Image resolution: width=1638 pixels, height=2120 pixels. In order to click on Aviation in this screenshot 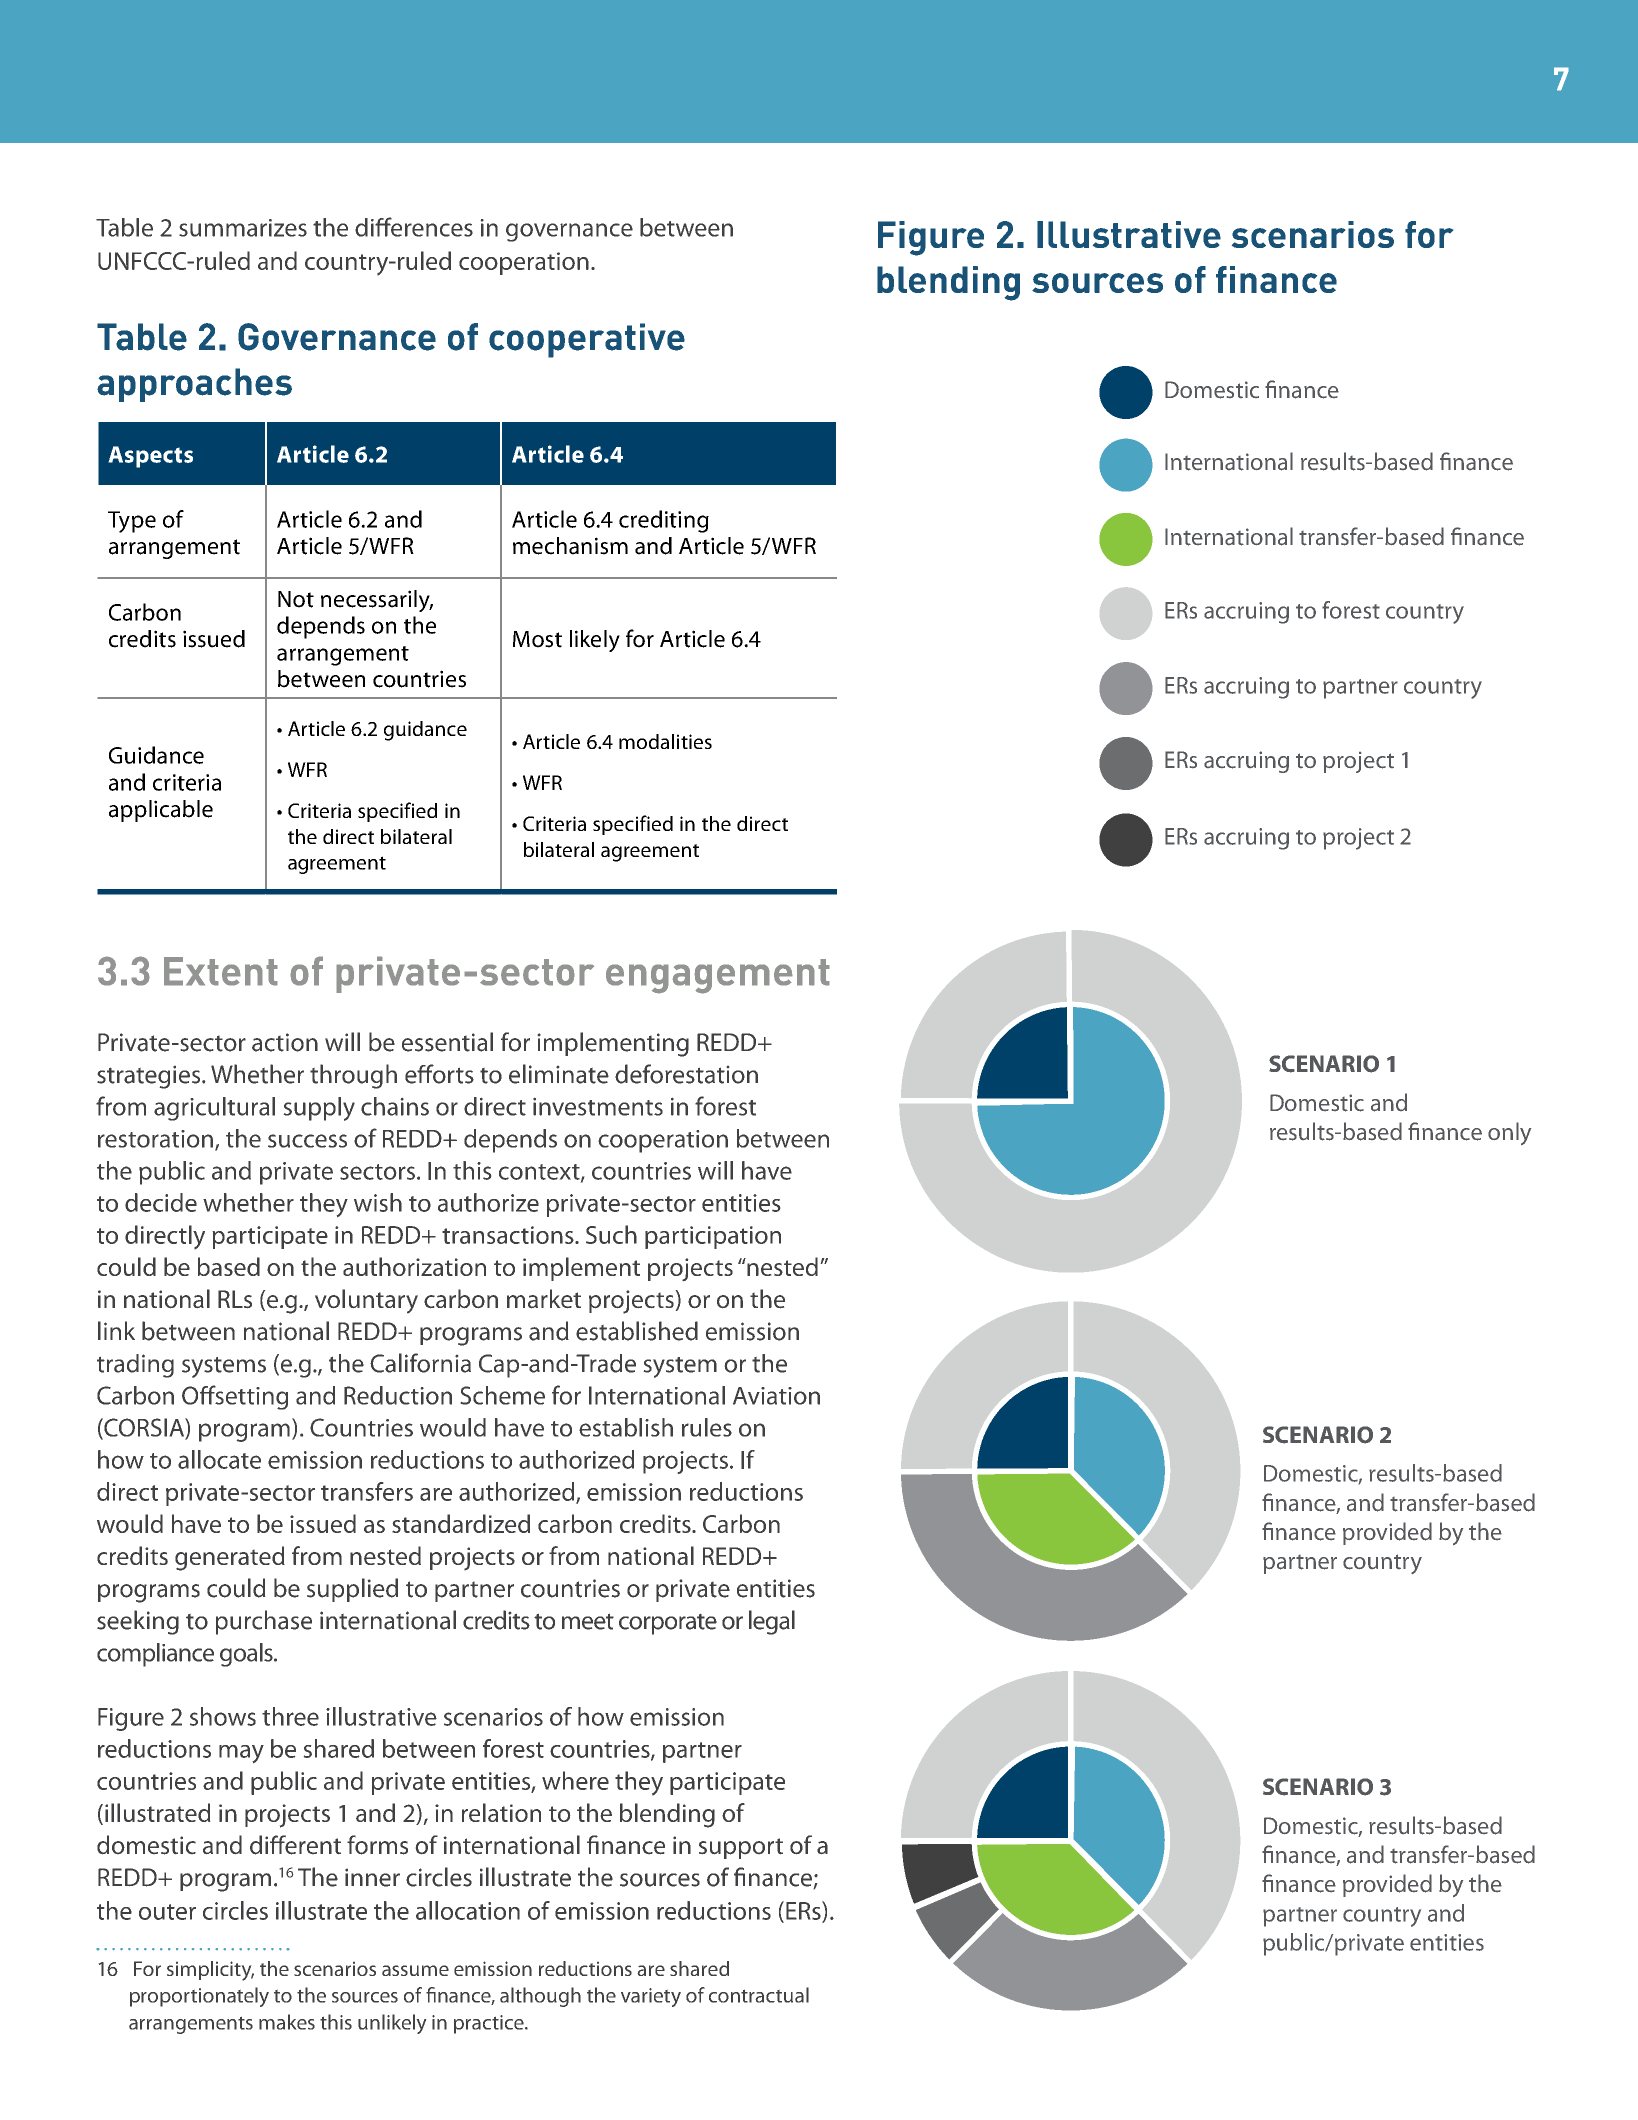, I will do `click(776, 1396)`.
